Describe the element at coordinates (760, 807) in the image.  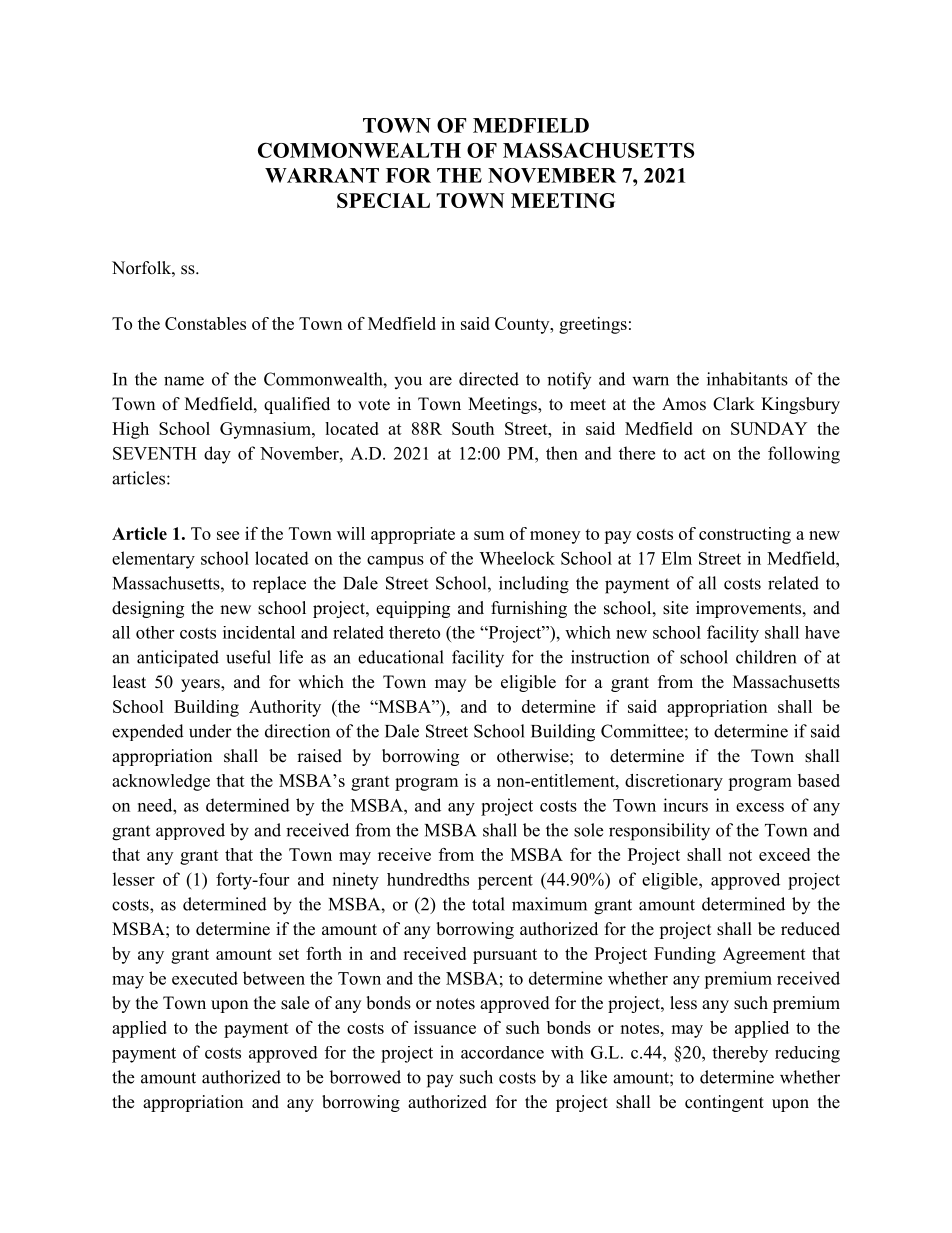
I see `excess` at that location.
